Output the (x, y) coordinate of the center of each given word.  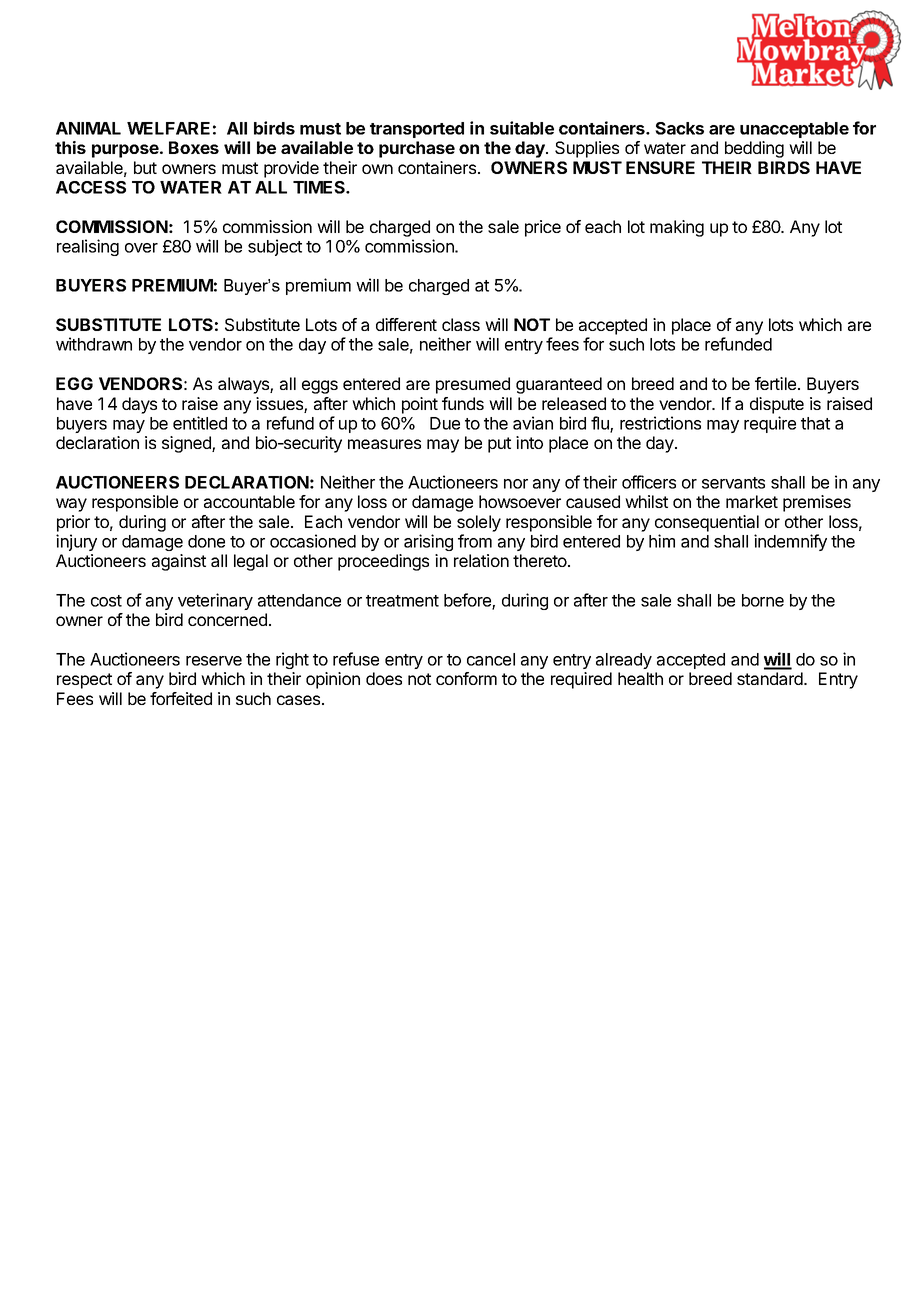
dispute (777, 405)
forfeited (181, 698)
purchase (417, 149)
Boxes (194, 147)
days (139, 405)
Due (445, 423)
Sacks (679, 128)
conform (466, 678)
